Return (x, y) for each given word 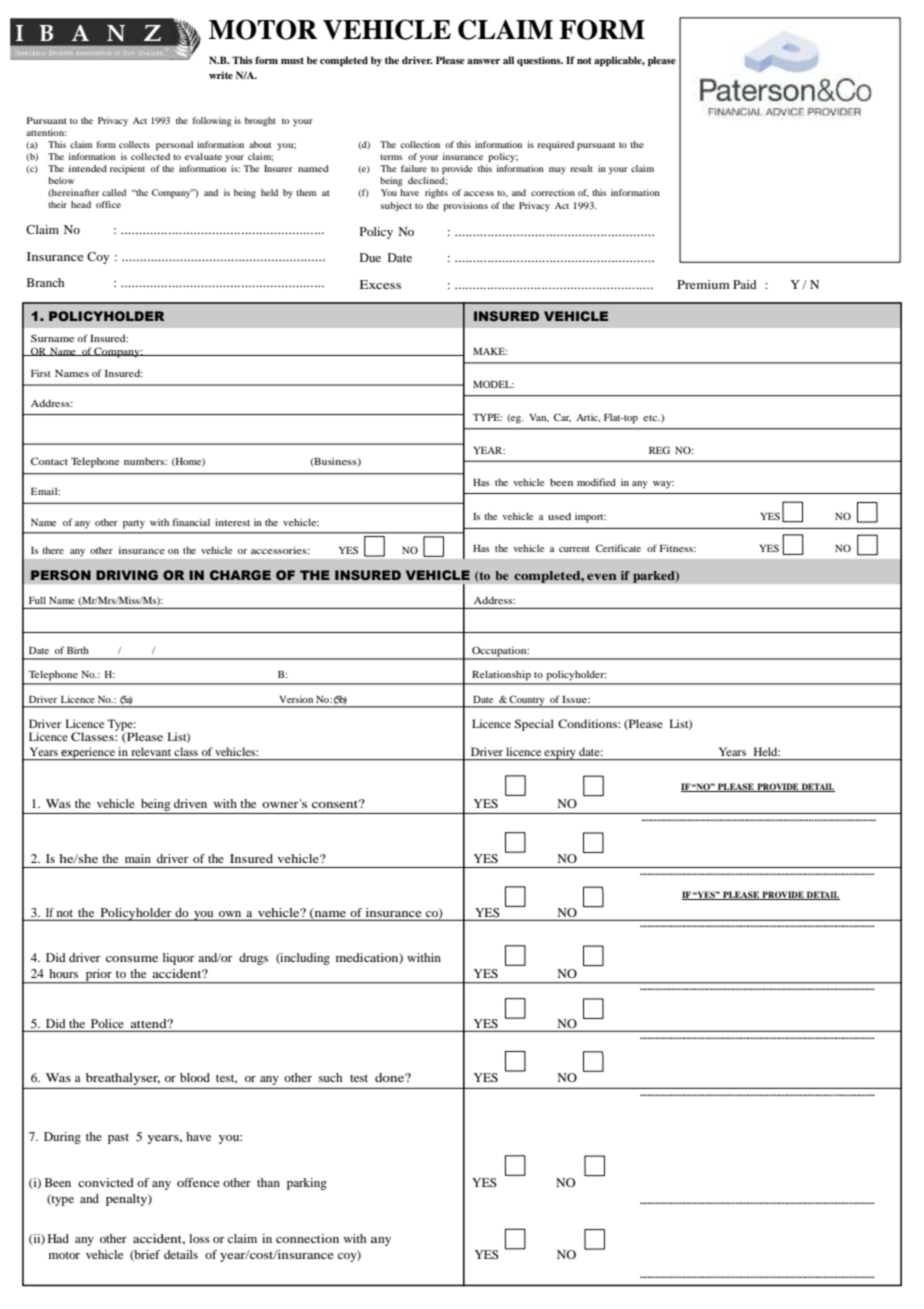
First (41, 373)
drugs (253, 959)
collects (134, 144)
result (581, 168)
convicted (106, 1182)
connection (307, 1238)
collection (420, 144)
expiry (560, 754)
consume (132, 959)
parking (307, 1184)
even (602, 576)
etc (651, 418)
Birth (78, 650)
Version (296, 699)
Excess (380, 284)
